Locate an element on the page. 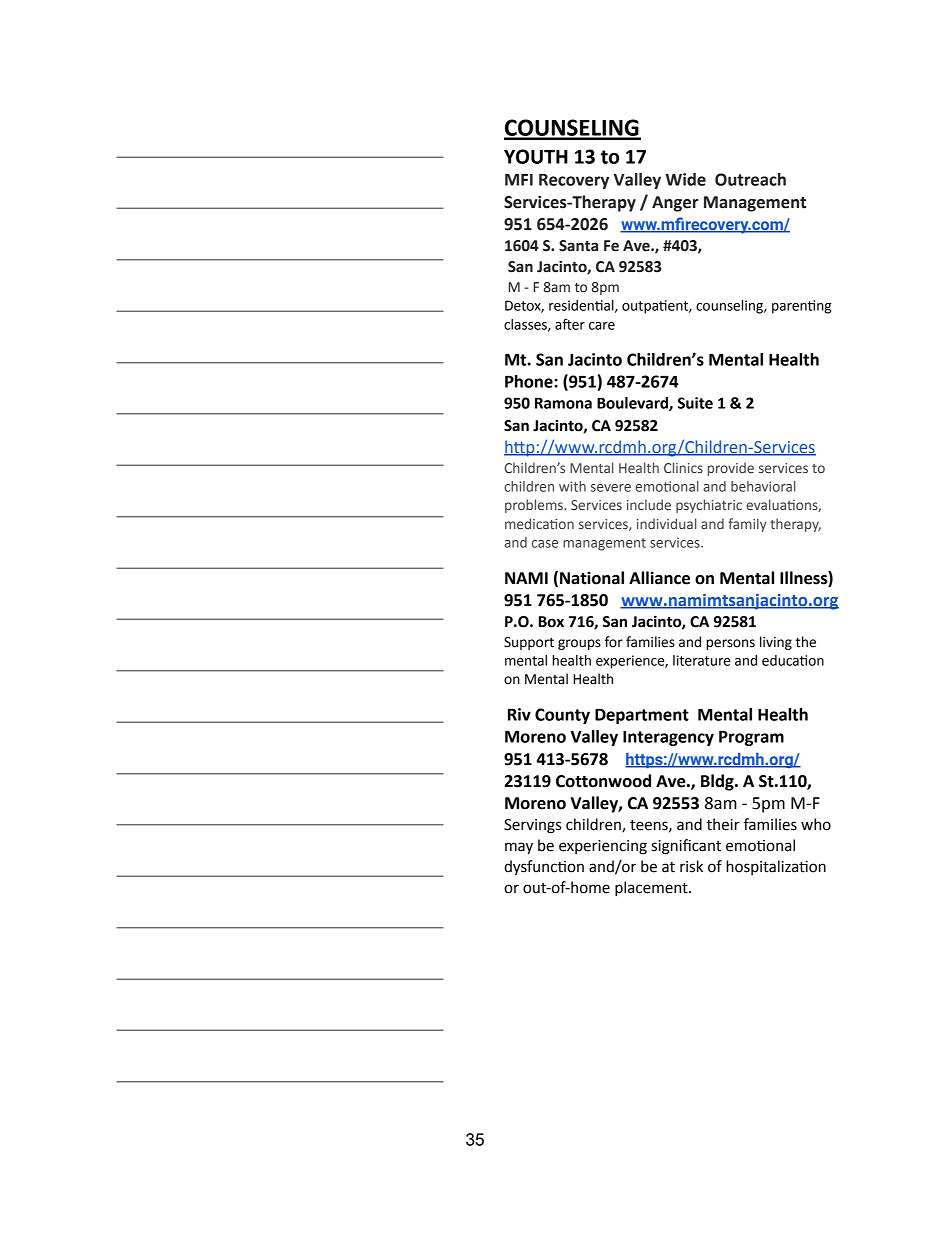 This document has height=1233, width=952. YOUTH is located at coordinates (536, 156).
